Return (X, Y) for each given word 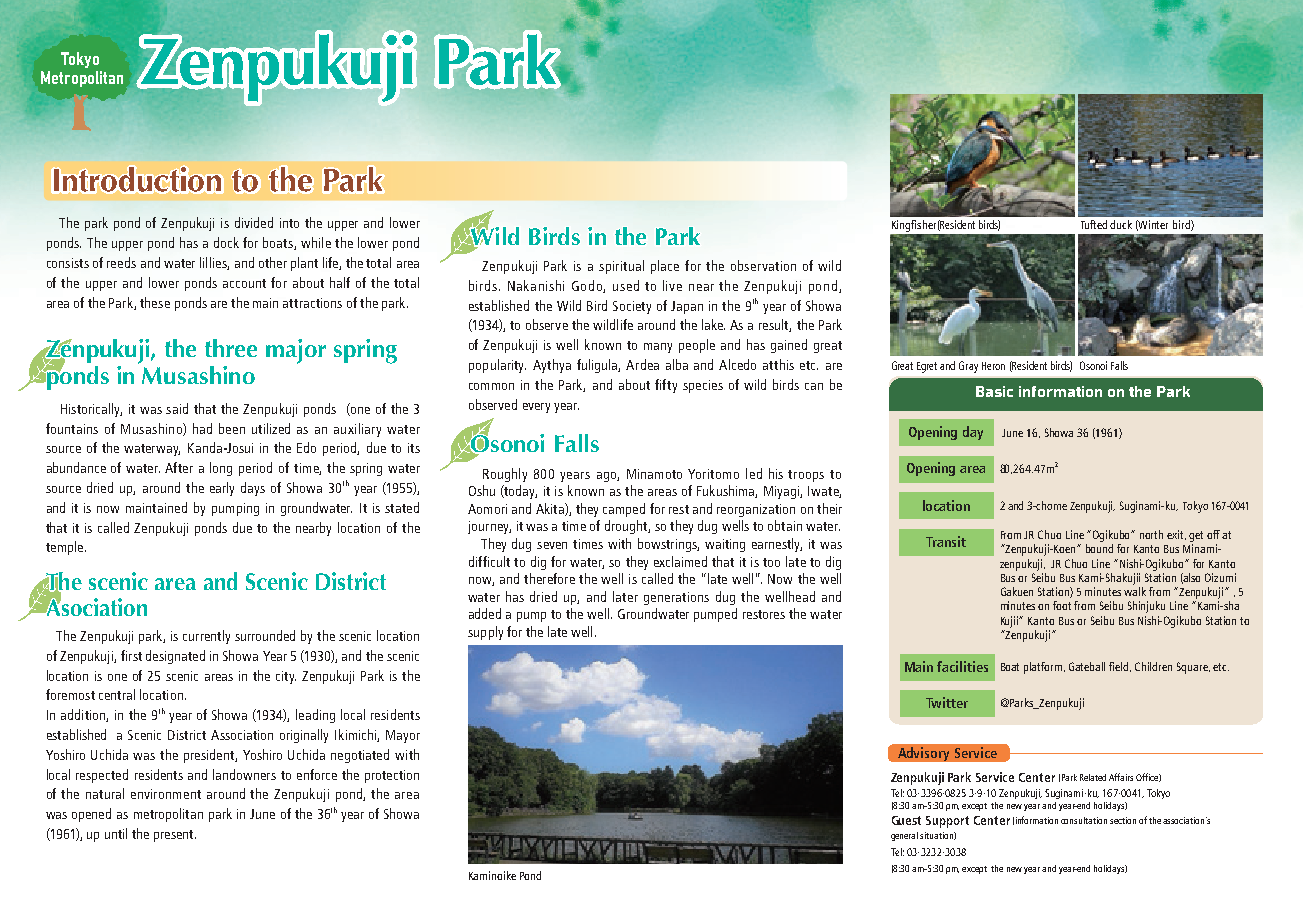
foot (1062, 605)
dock (226, 242)
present (175, 836)
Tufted (1094, 224)
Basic (994, 391)
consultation (1084, 820)
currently (206, 637)
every (536, 408)
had (202, 428)
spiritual (621, 267)
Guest (906, 820)
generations (676, 598)
